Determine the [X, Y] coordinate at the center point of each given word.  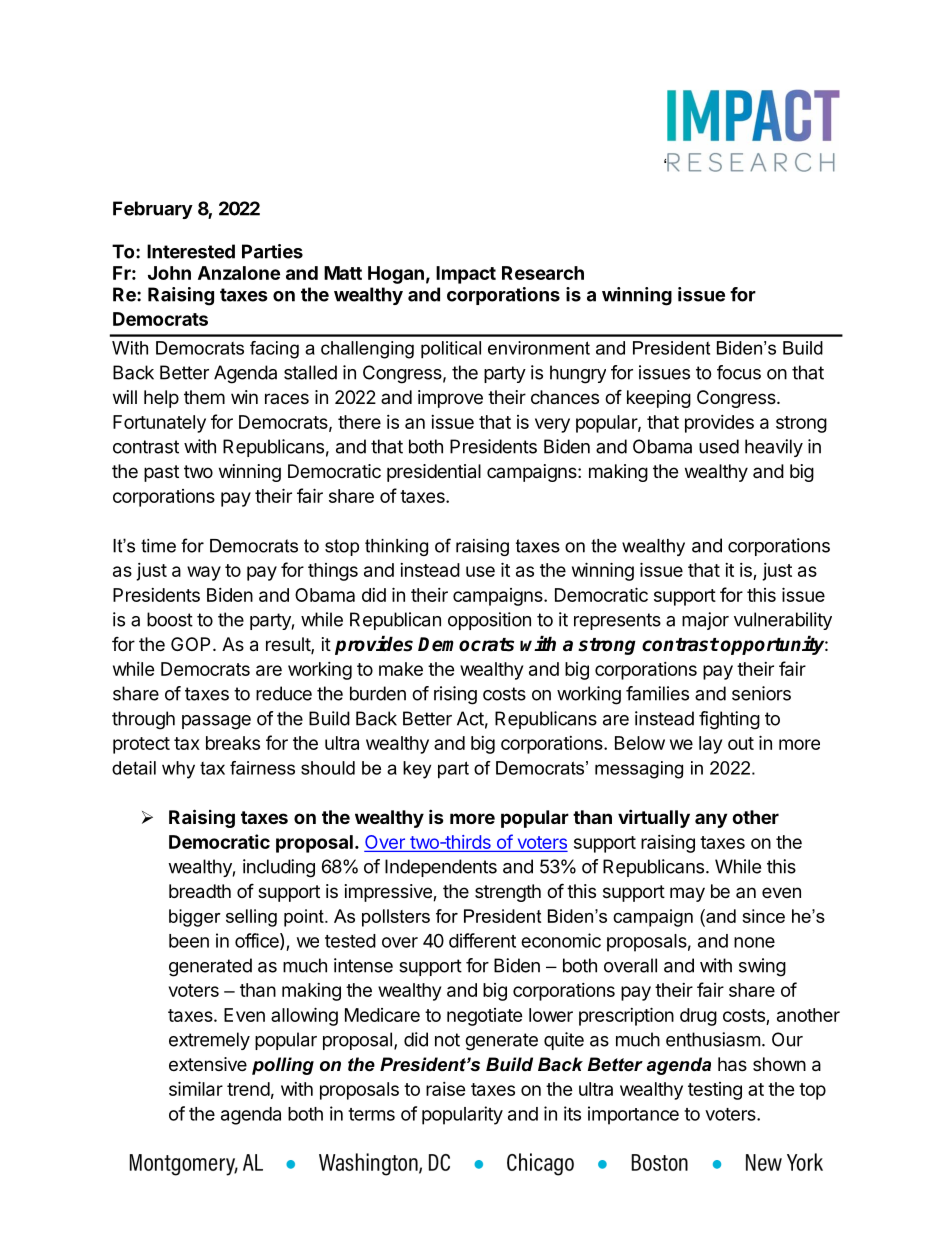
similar [196, 1088]
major [705, 621]
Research [543, 273]
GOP [190, 644]
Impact [466, 275]
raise [446, 1089]
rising [455, 695]
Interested [191, 251]
